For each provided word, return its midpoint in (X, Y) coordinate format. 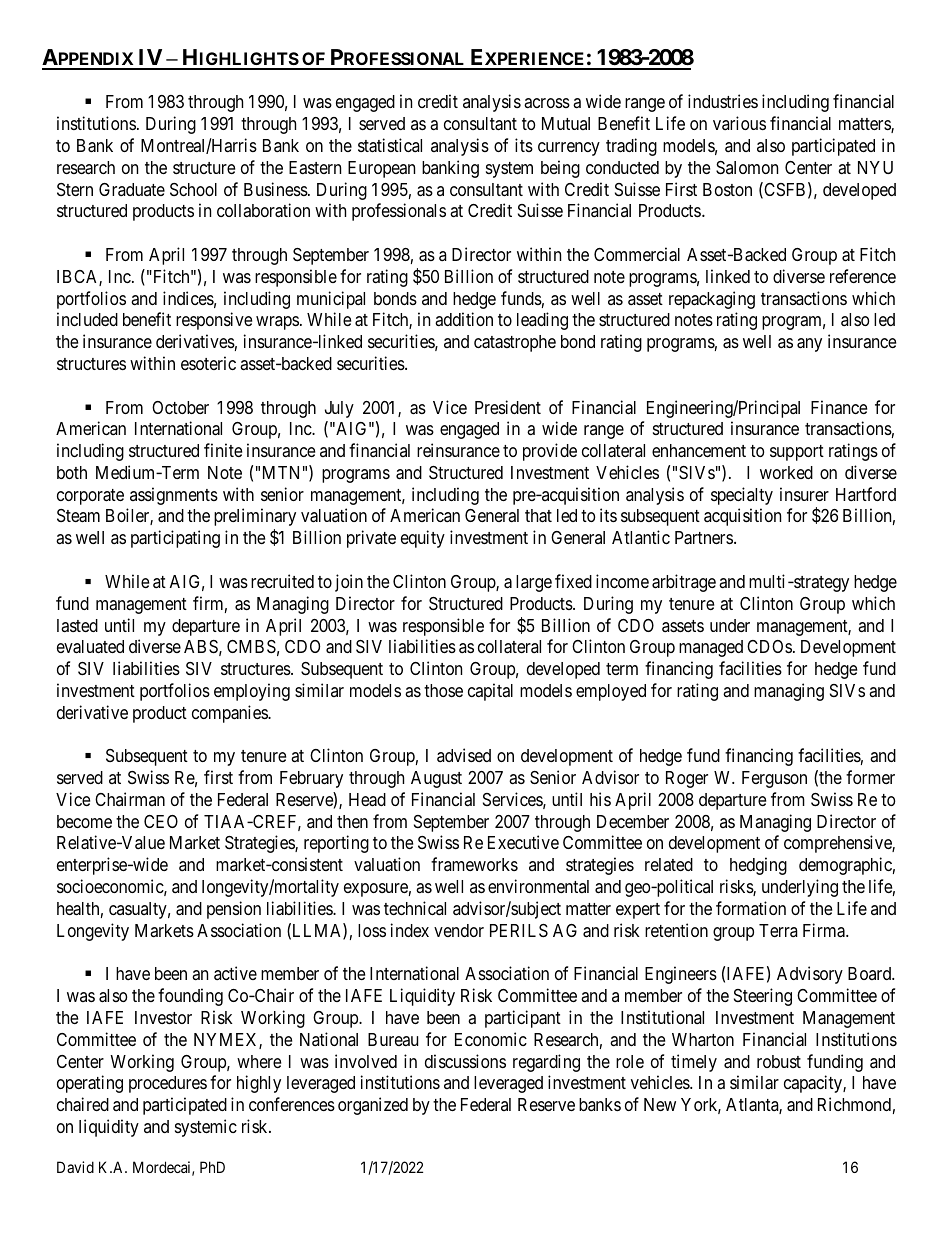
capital (490, 692)
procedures (168, 1084)
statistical (390, 145)
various (739, 123)
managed (711, 648)
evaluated (90, 647)
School (193, 189)
